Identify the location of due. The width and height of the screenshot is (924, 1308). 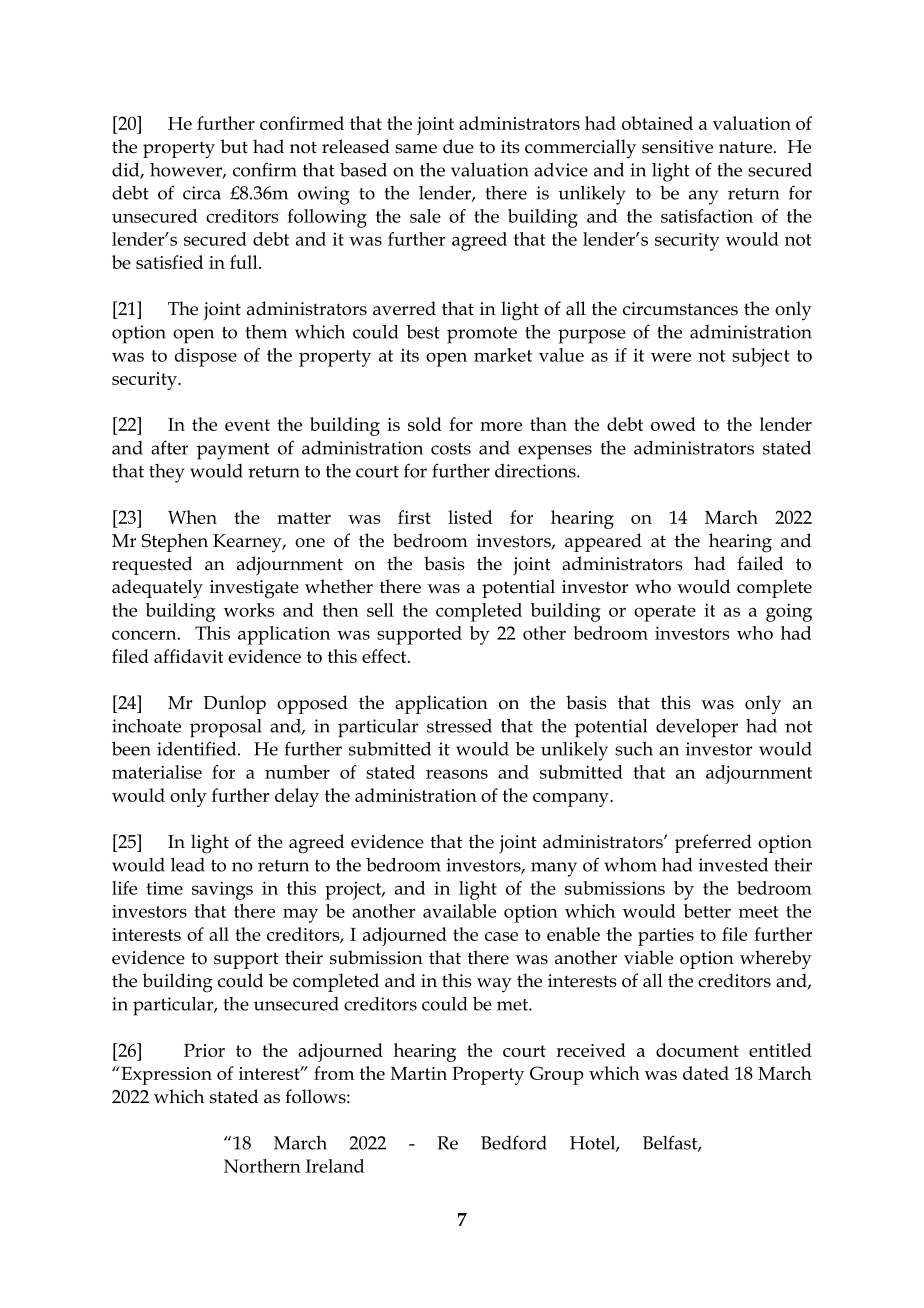
(458, 146).
